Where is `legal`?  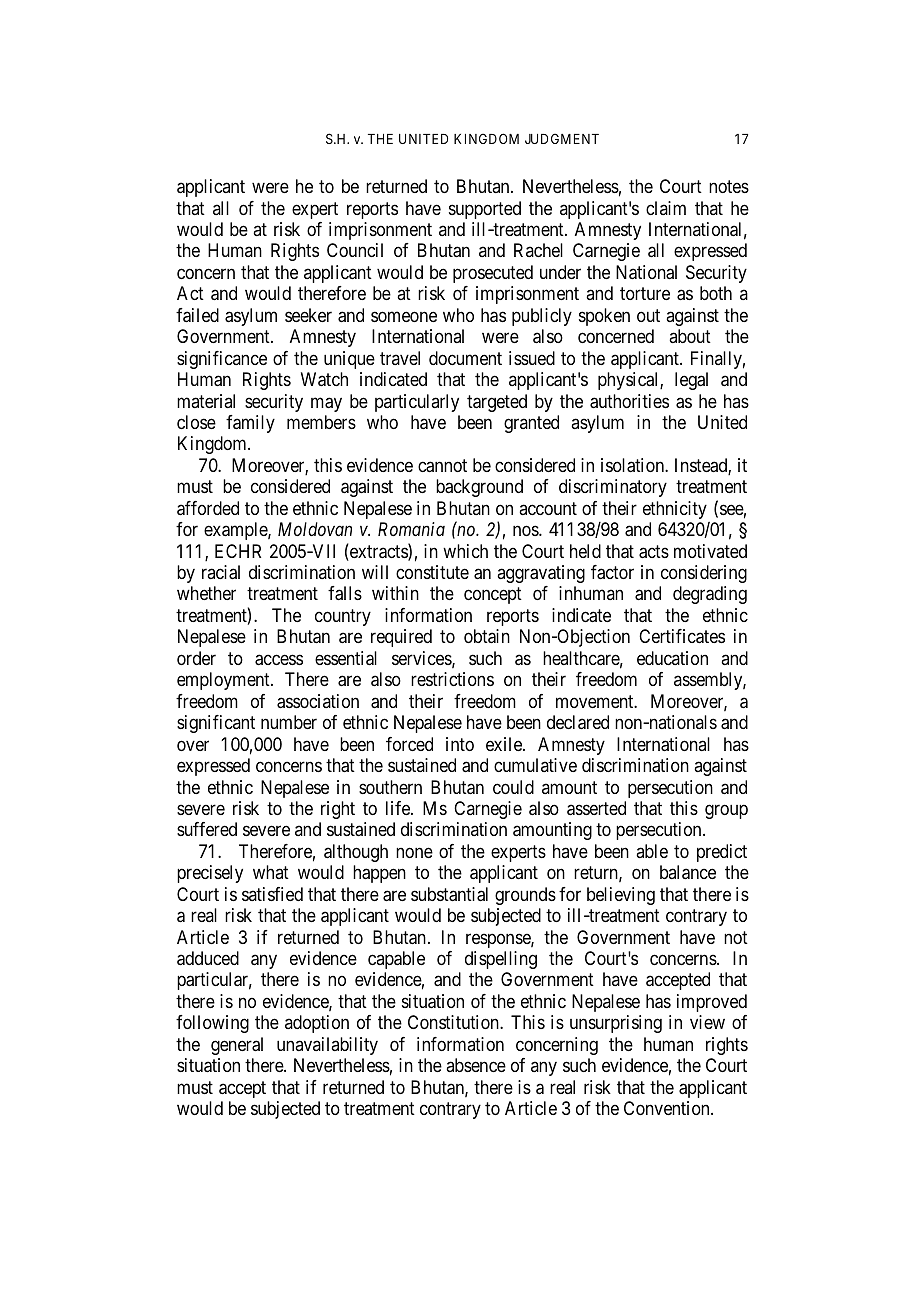 legal is located at coordinates (691, 381).
